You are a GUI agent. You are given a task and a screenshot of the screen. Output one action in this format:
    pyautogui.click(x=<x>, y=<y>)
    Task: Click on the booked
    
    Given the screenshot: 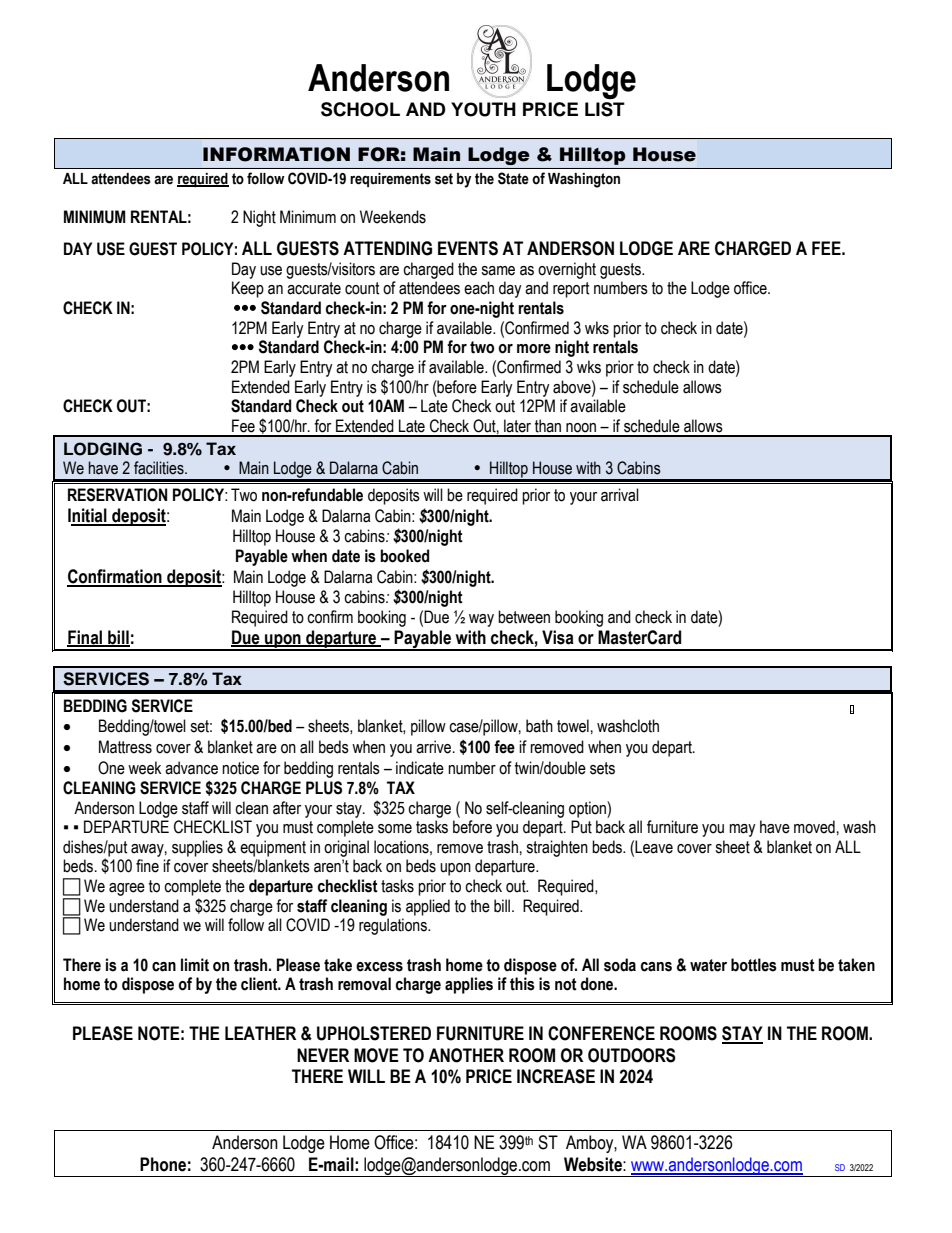 What is the action you would take?
    pyautogui.click(x=404, y=556)
